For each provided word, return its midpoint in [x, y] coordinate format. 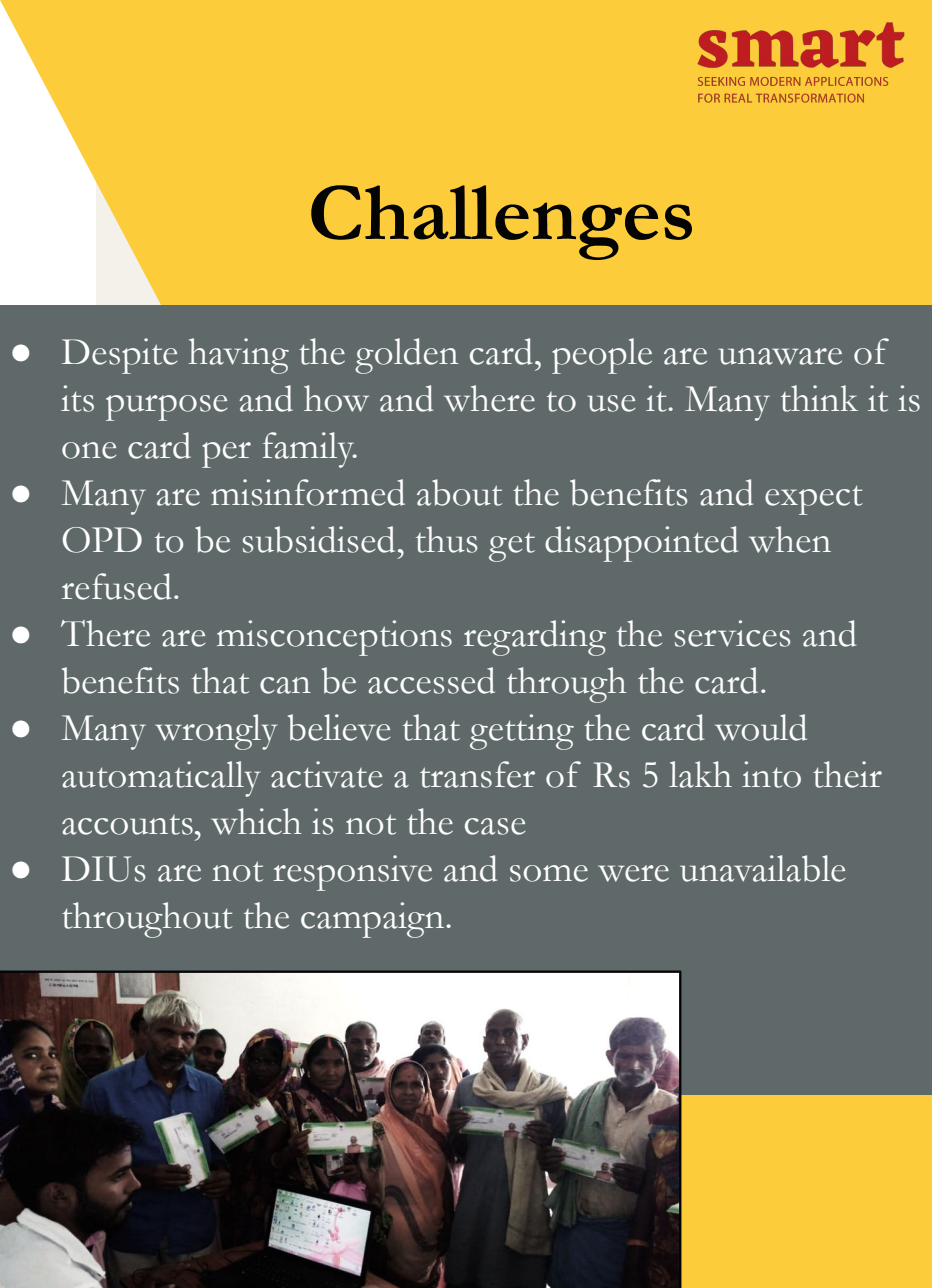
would [761, 727]
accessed [431, 680]
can [285, 685]
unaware [780, 356]
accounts [127, 825]
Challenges [501, 222]
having [239, 356]
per [226, 455]
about [459, 492]
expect [814, 500]
